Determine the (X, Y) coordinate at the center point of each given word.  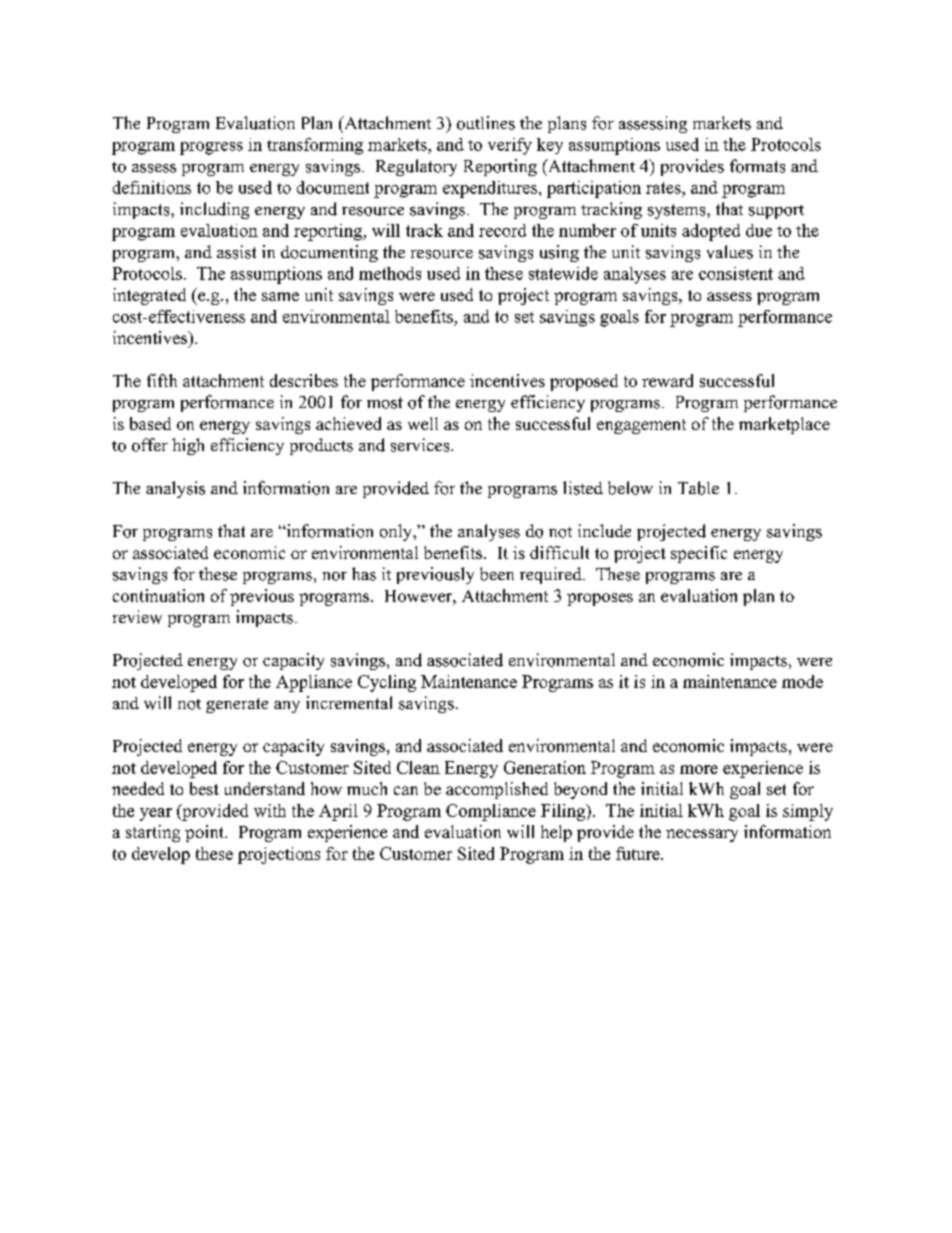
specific (699, 554)
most (385, 403)
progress (211, 148)
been (497, 574)
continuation (158, 595)
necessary (702, 835)
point (205, 833)
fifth (162, 380)
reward (667, 380)
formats (757, 166)
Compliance (491, 812)
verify (510, 146)
